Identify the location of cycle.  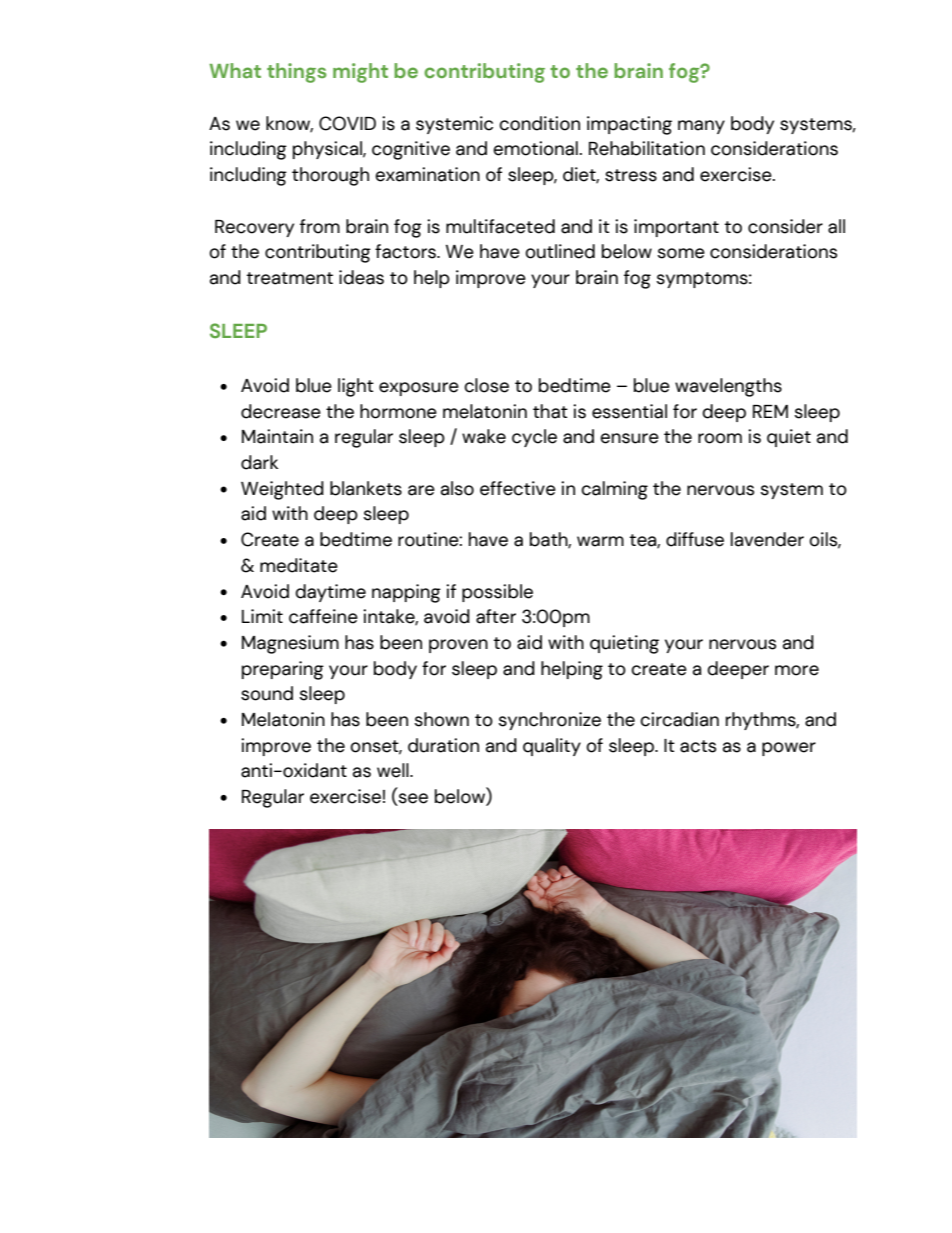
(534, 438).
